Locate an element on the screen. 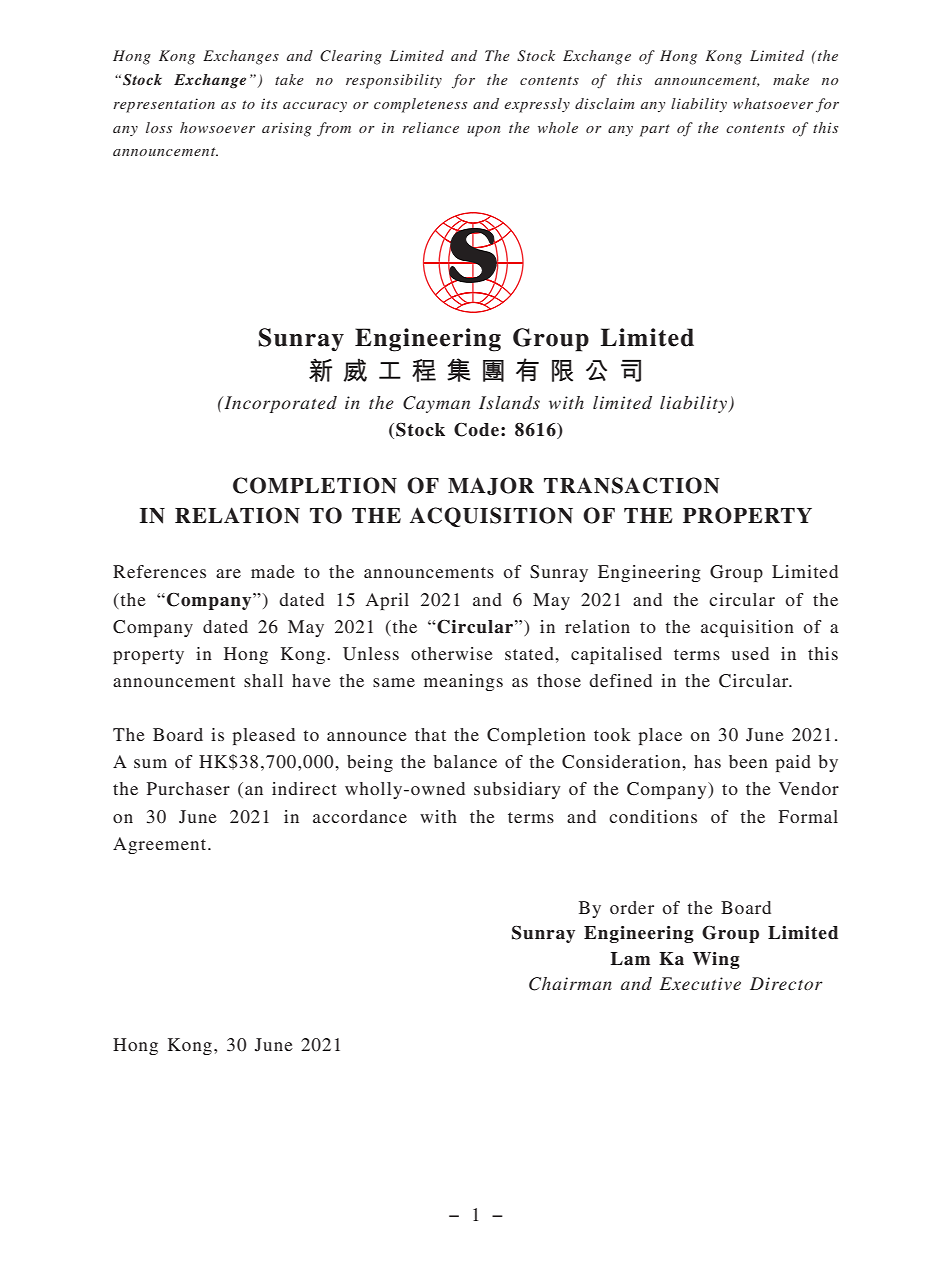  expressly is located at coordinates (537, 105).
